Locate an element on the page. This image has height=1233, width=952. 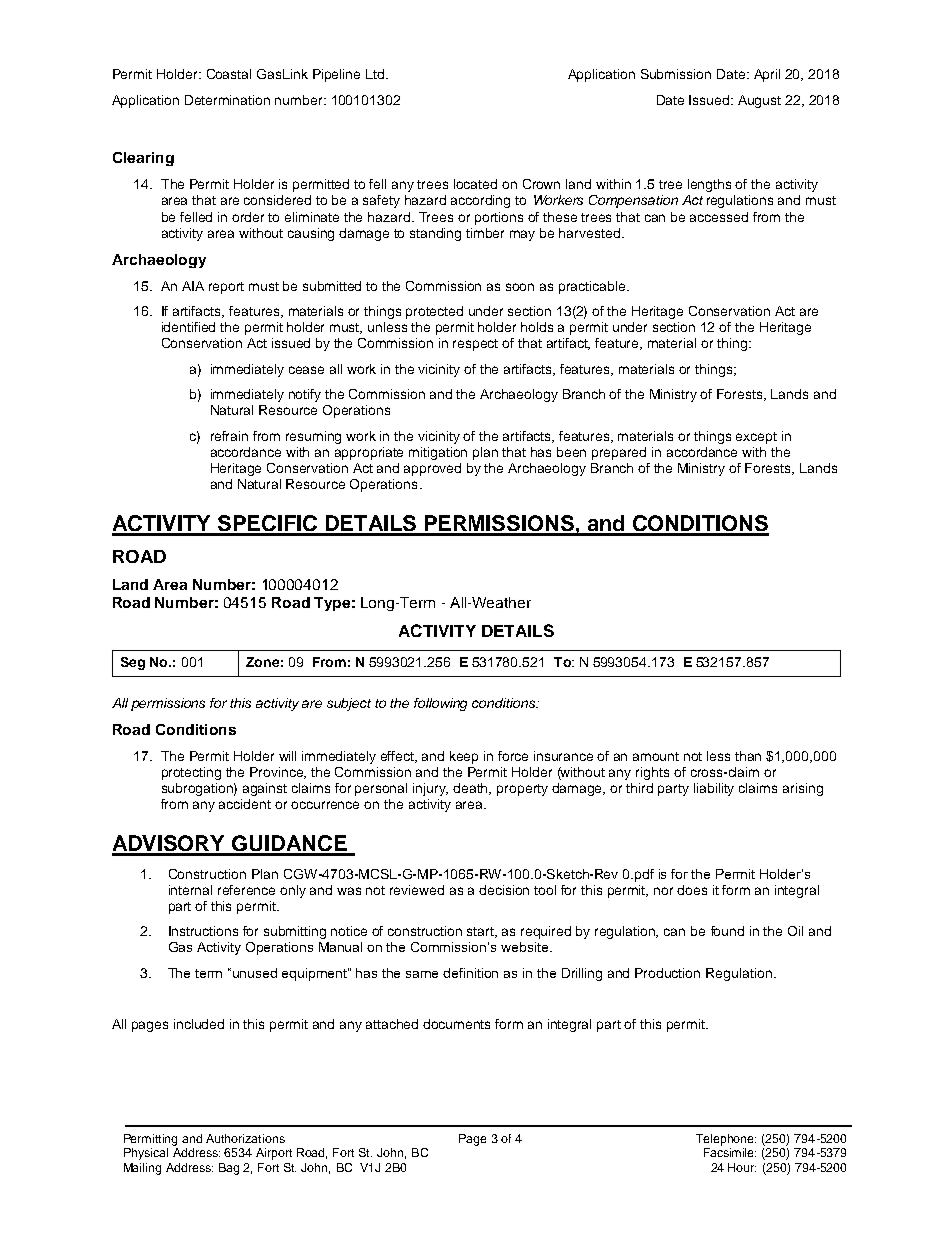
August is located at coordinates (759, 101).
